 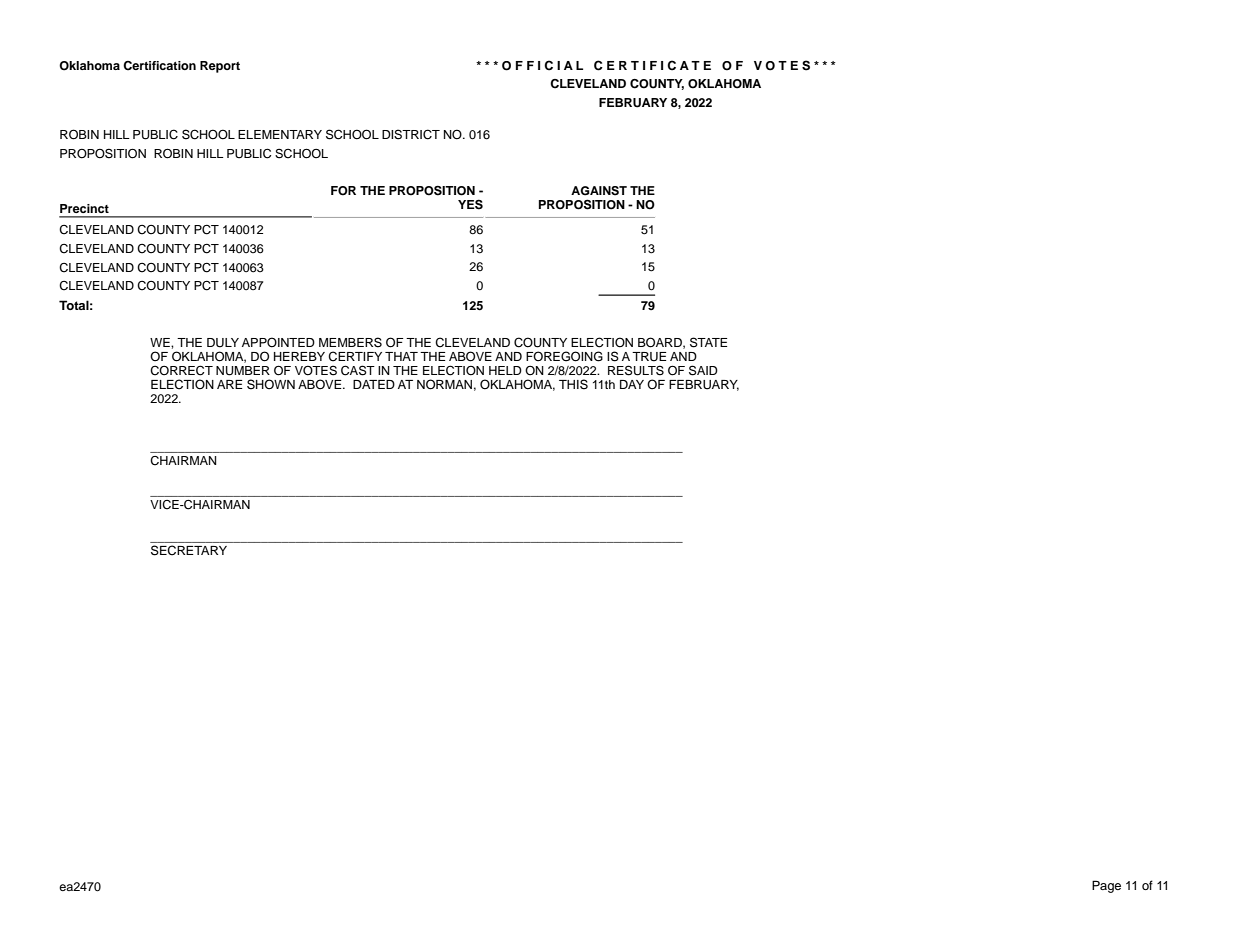 I want to click on ARE, so click(x=230, y=384).
